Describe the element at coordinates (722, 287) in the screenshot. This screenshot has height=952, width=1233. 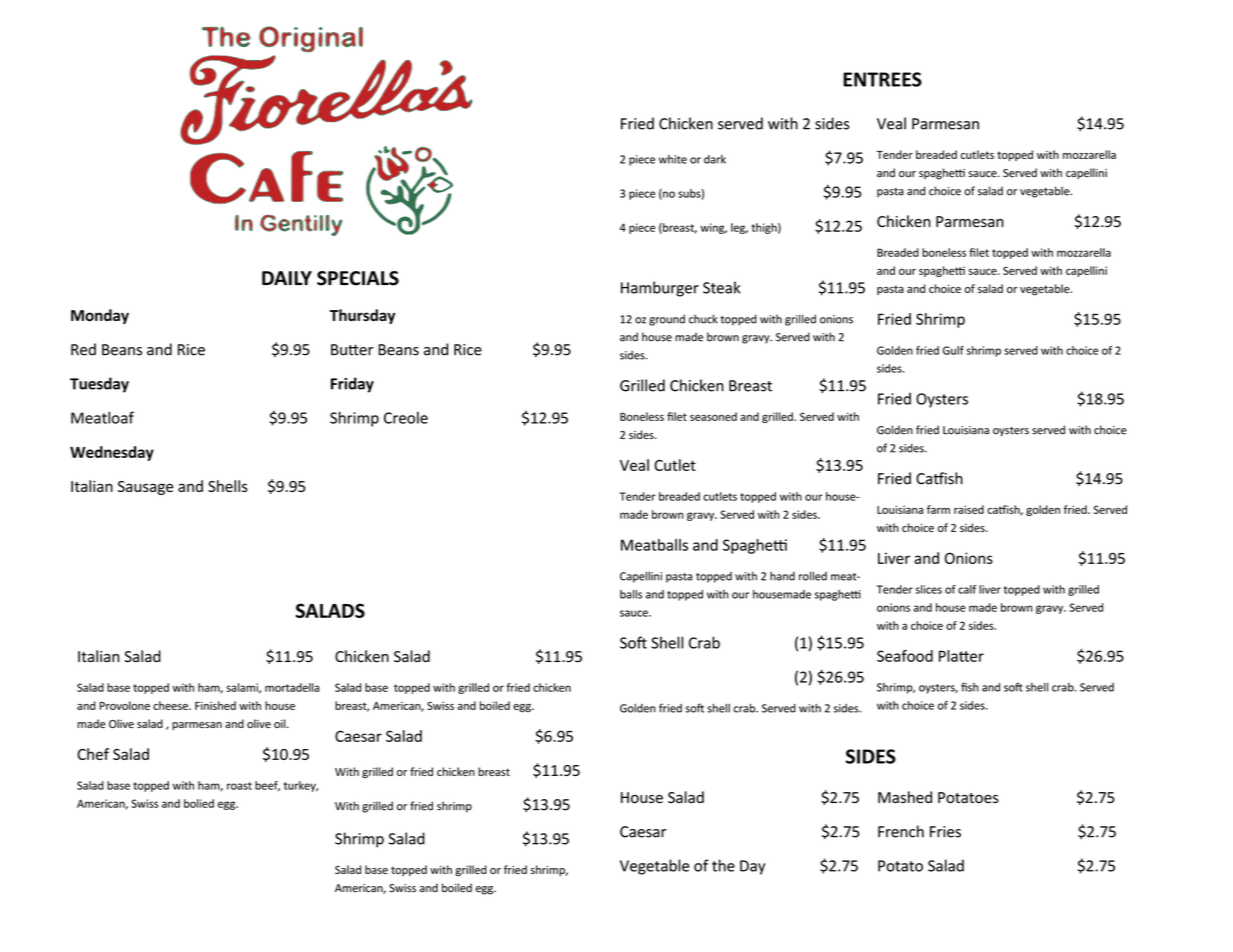
I see `Steak` at that location.
